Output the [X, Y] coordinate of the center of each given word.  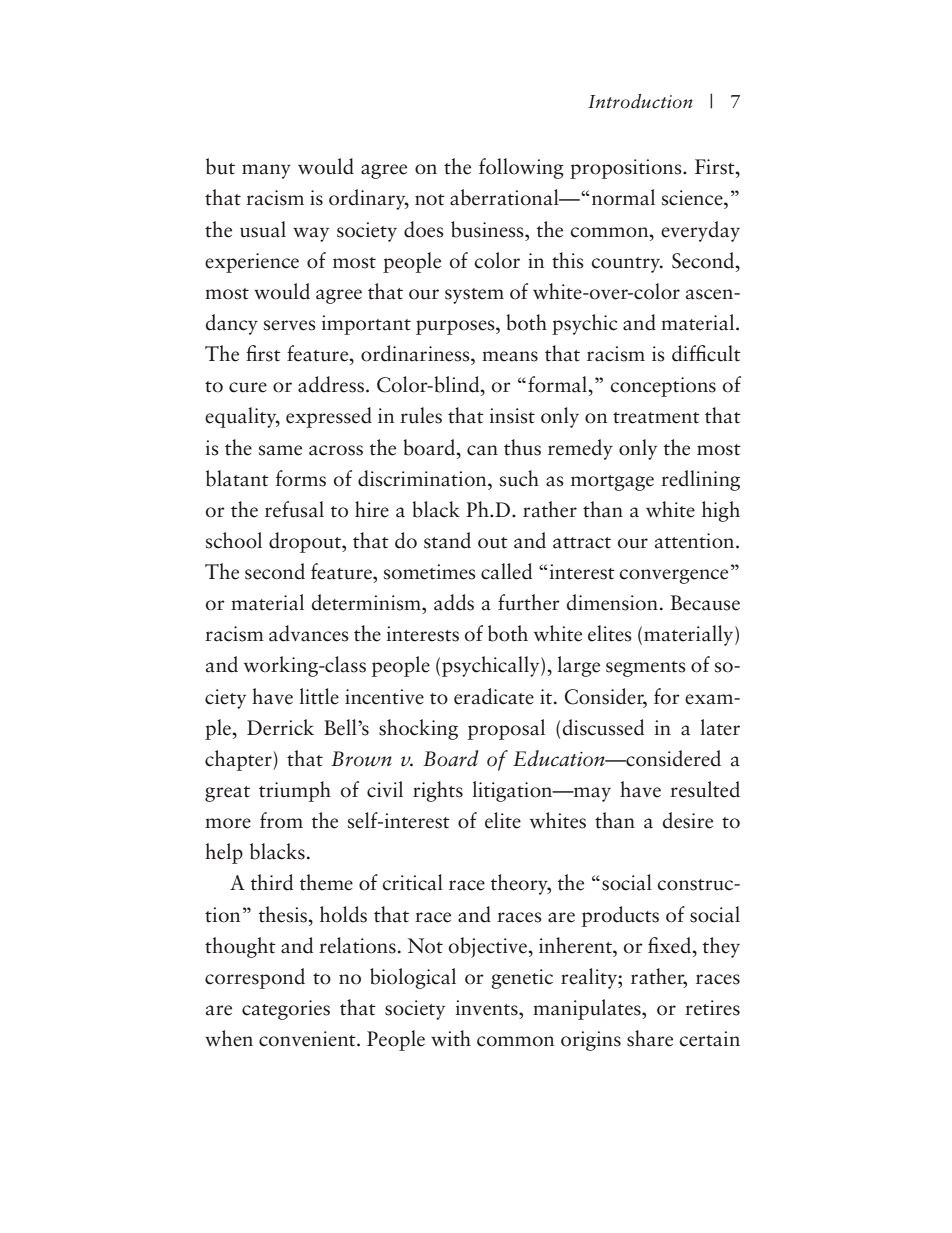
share [650, 1038]
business [488, 229]
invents [487, 1008]
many [266, 171]
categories [286, 1010]
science [693, 198]
